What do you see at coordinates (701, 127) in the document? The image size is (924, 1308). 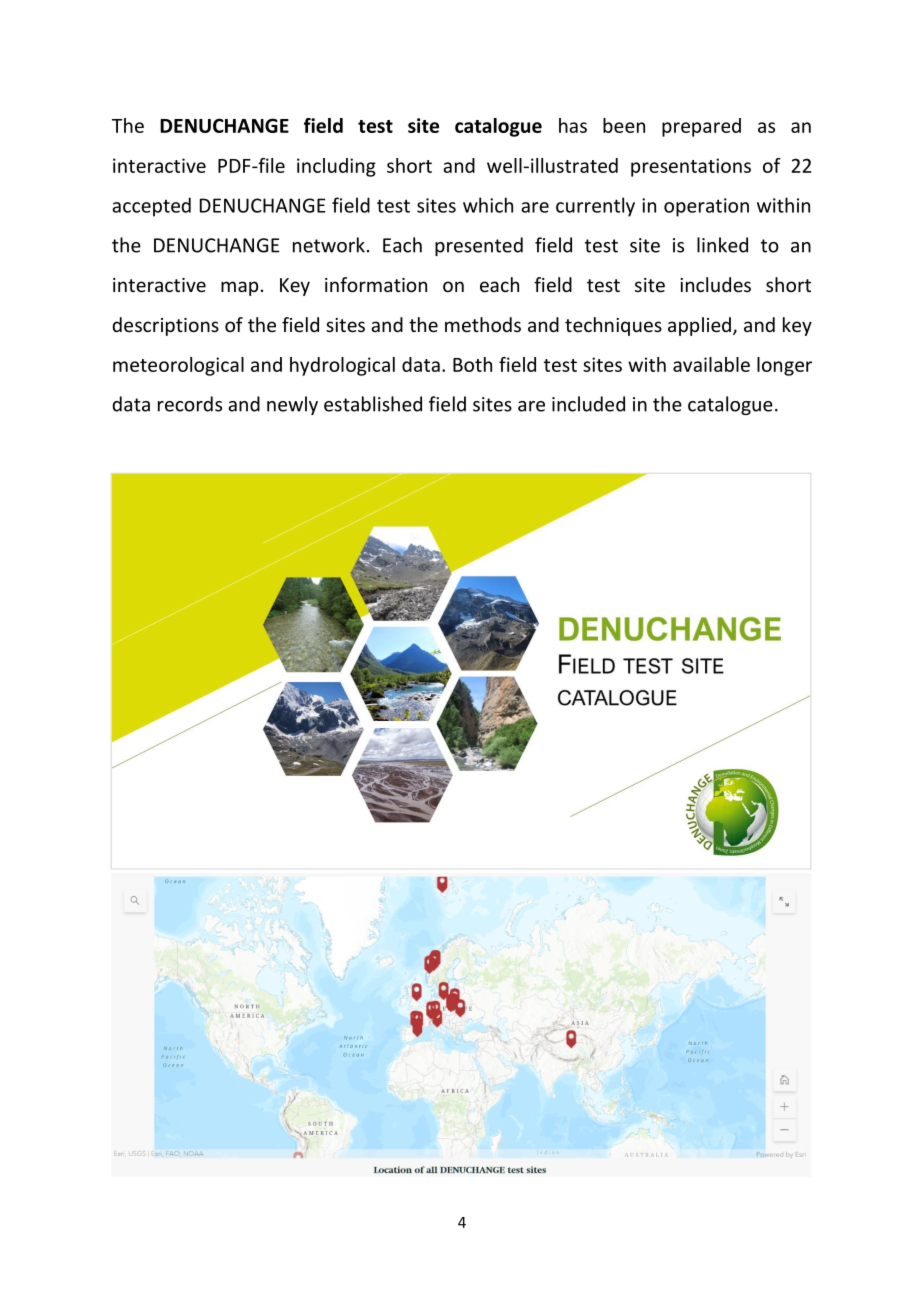 I see `prepared` at bounding box center [701, 127].
